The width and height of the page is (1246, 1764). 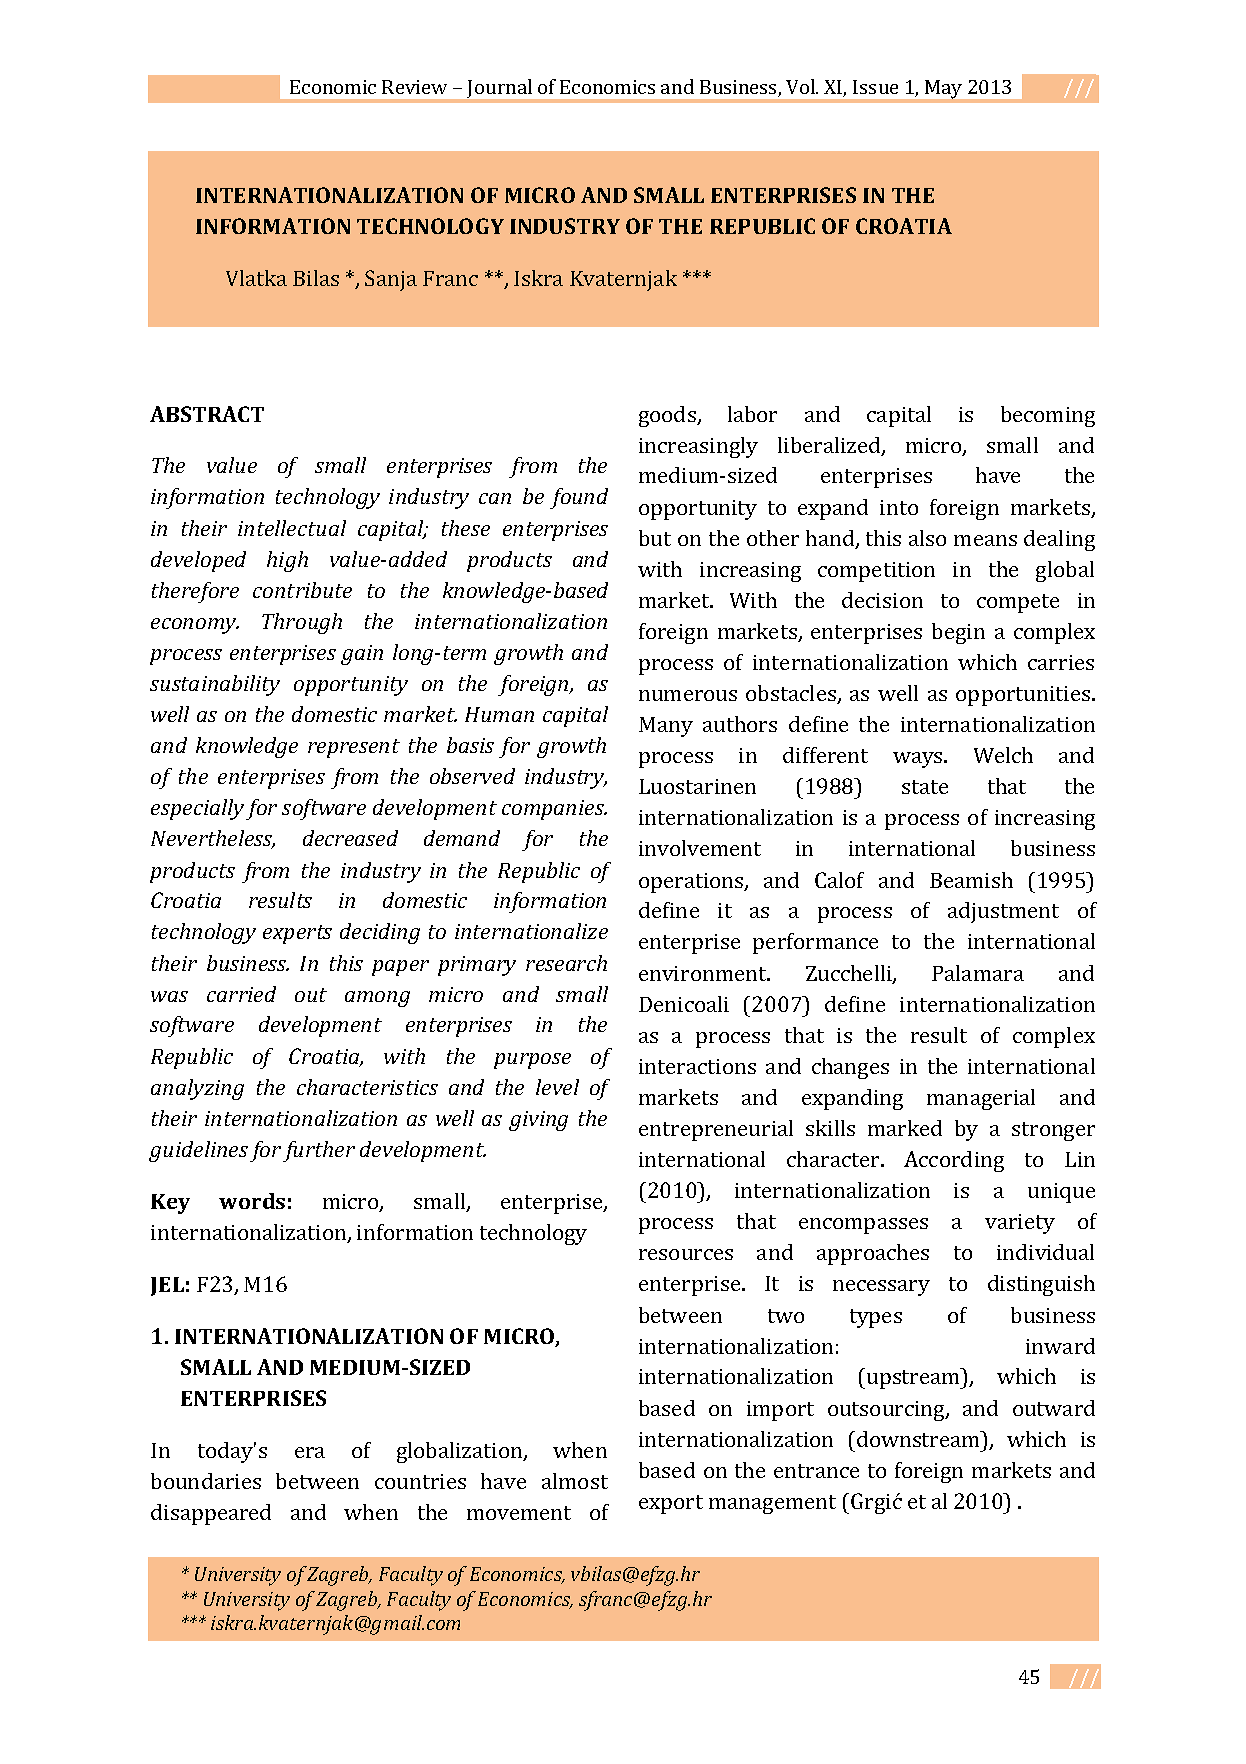 What do you see at coordinates (919, 1439) in the page?
I see `downstream` at bounding box center [919, 1439].
